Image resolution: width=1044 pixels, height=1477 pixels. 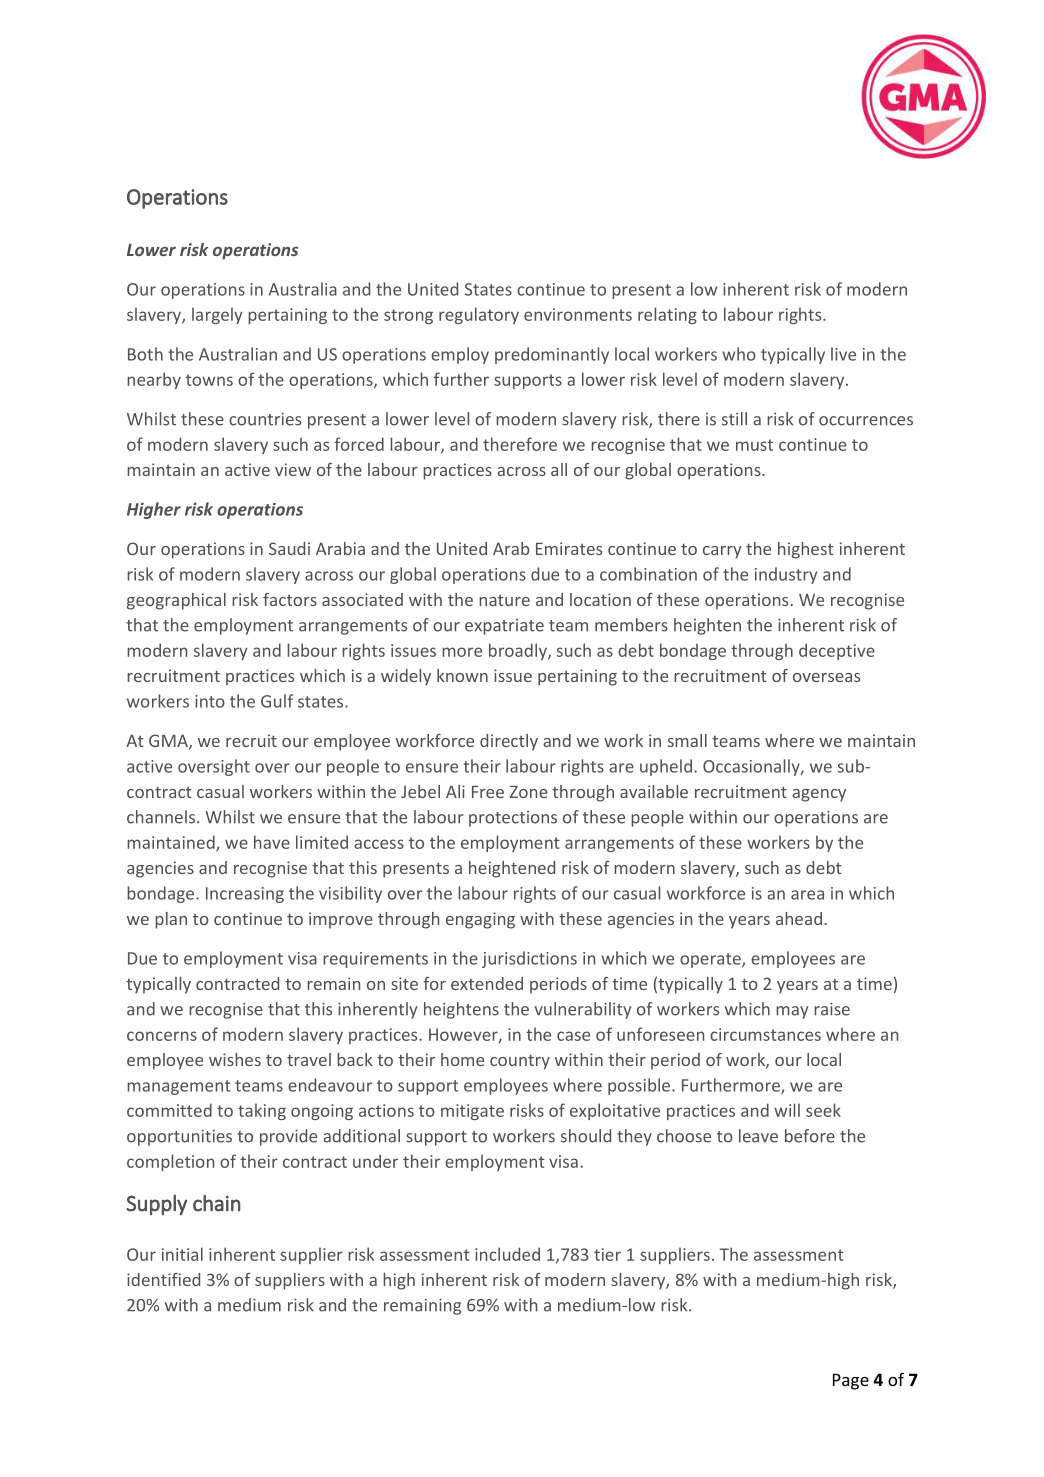 What do you see at coordinates (472, 1112) in the page?
I see `mitigate` at bounding box center [472, 1112].
